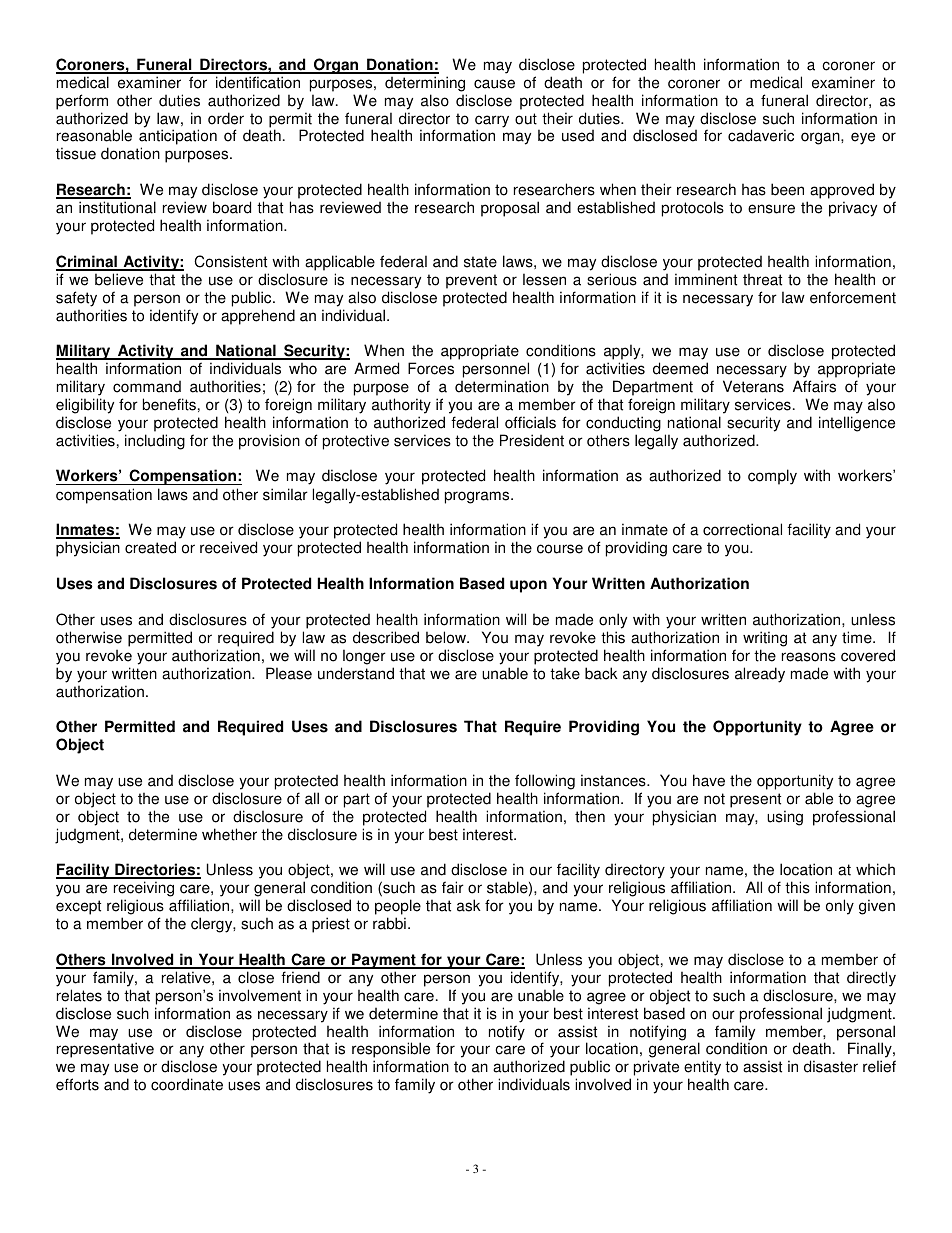  I want to click on anticipation, so click(178, 138).
